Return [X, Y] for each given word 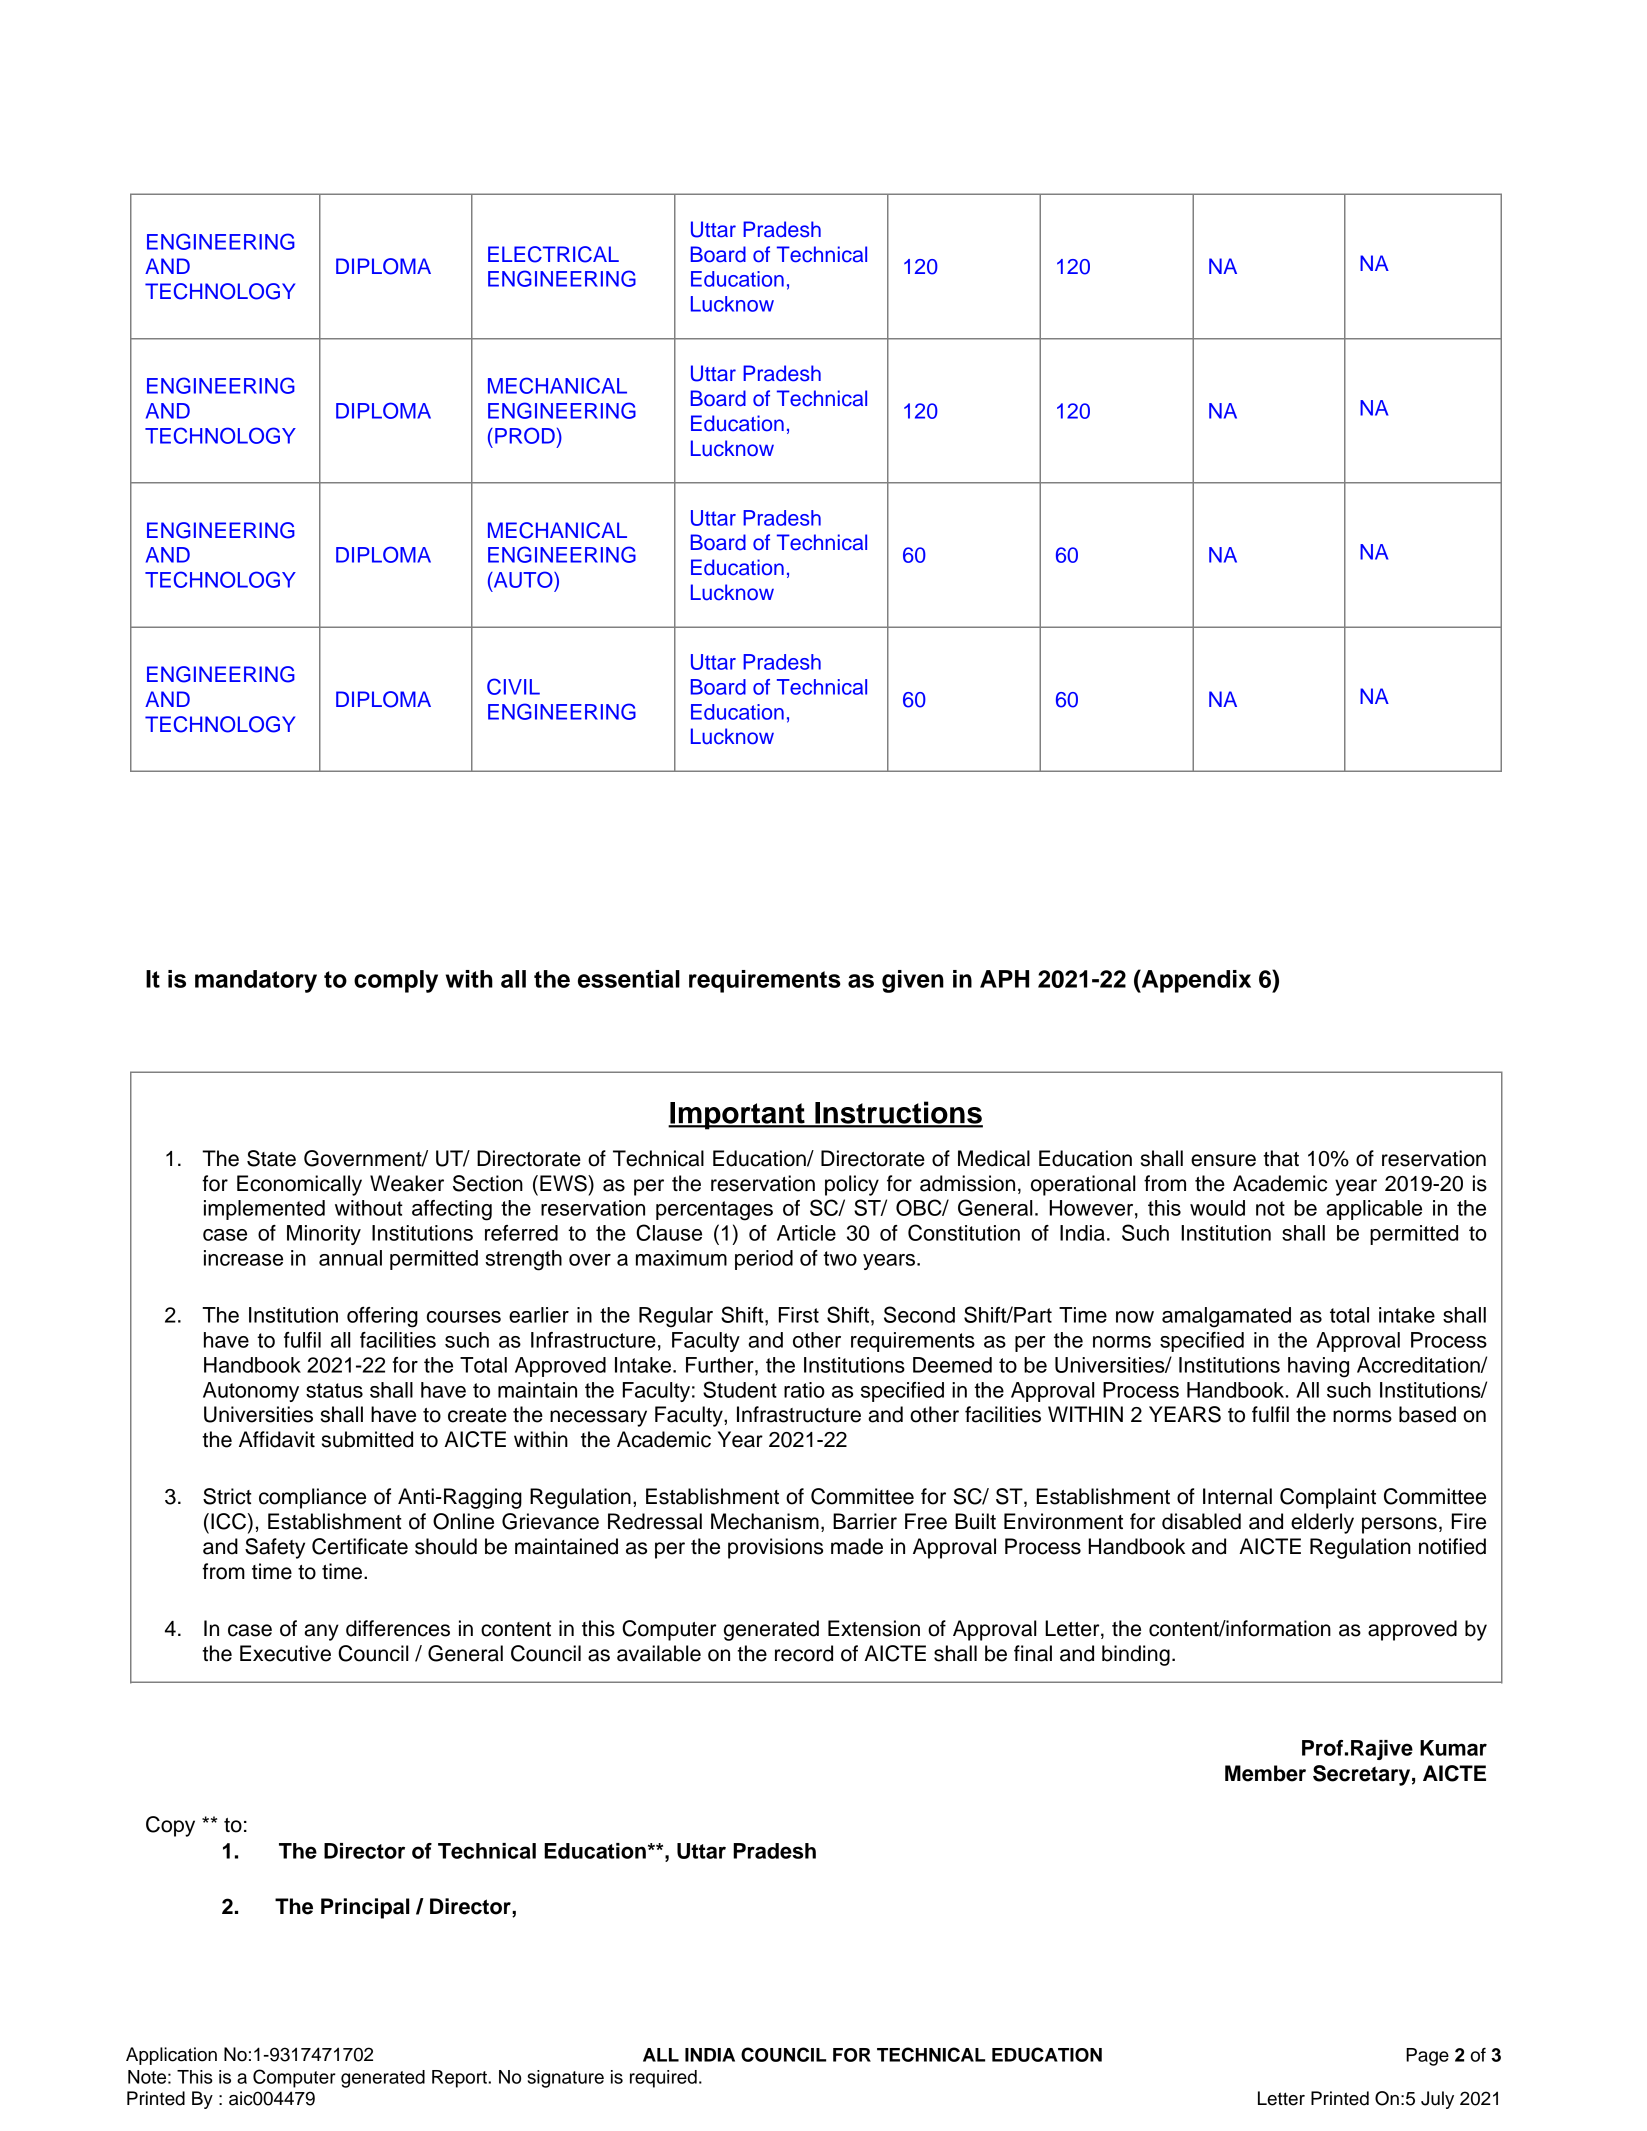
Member [1265, 1773]
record [804, 1653]
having [1318, 1367]
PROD [525, 435]
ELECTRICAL [553, 254]
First [799, 1315]
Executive [285, 1653]
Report [460, 2079]
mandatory [256, 981]
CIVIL [513, 686]
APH [1004, 979]
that [1281, 1158]
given [913, 981]
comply [396, 981]
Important [737, 1116]
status [334, 1390]
